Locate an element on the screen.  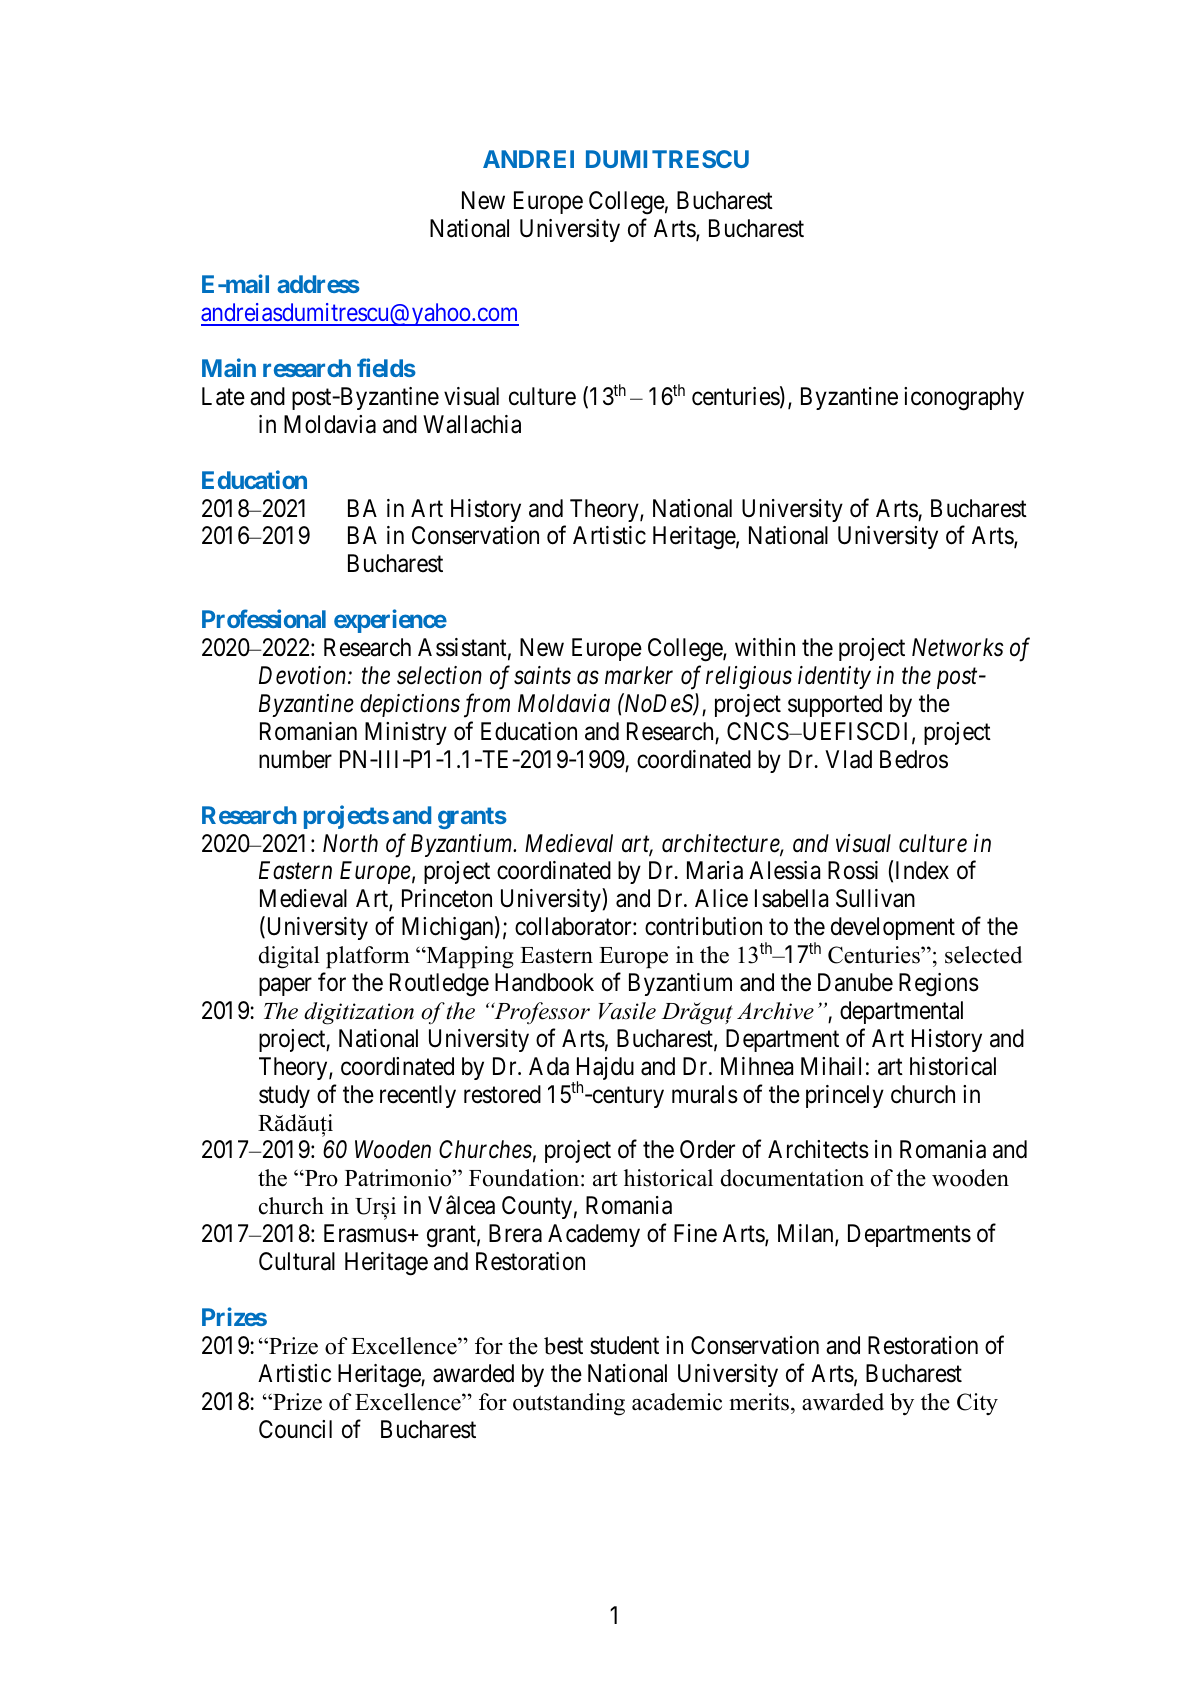
Networks is located at coordinates (958, 647).
